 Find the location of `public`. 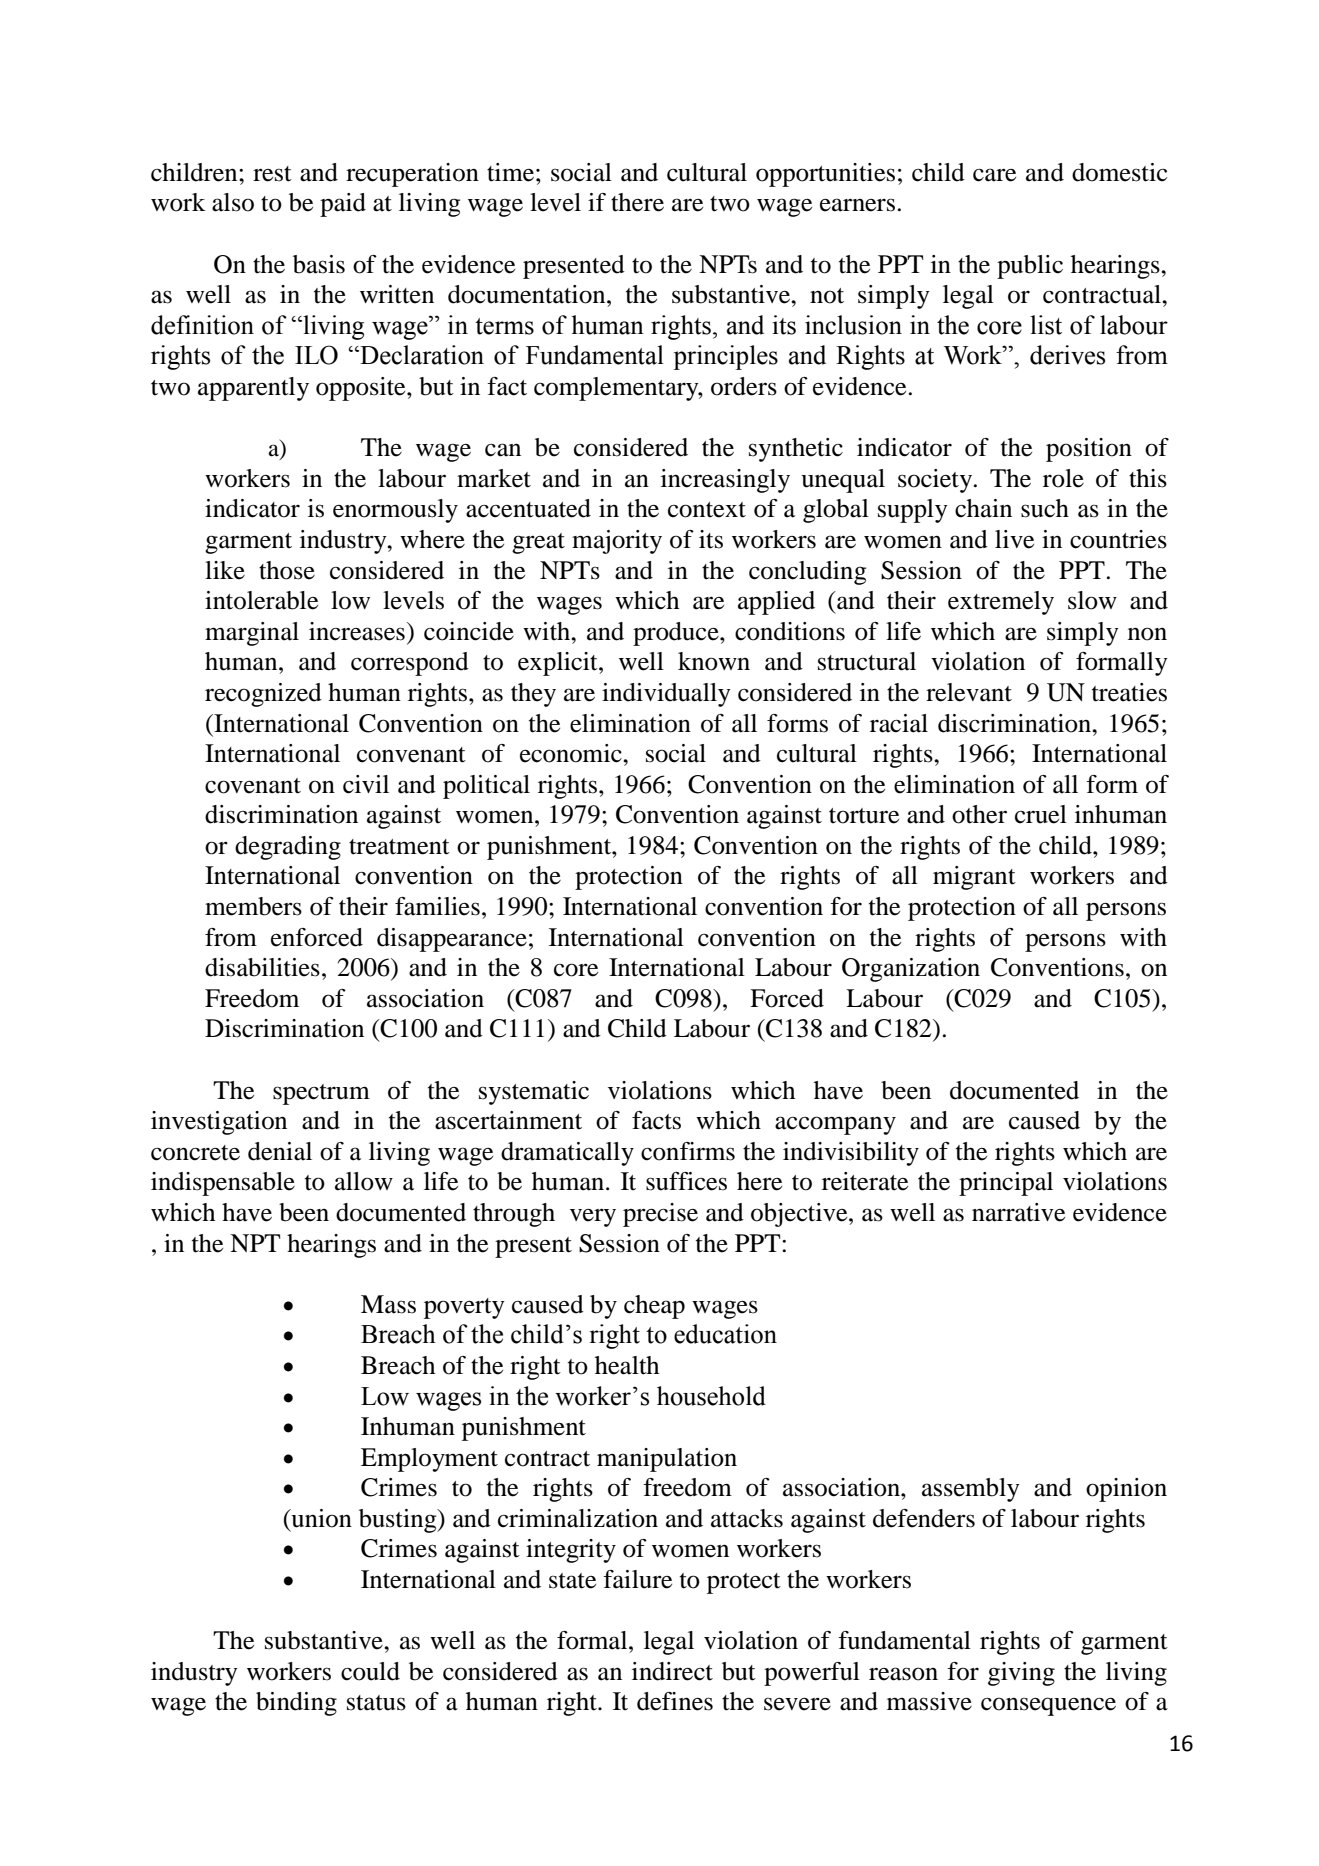

public is located at coordinates (1030, 267).
